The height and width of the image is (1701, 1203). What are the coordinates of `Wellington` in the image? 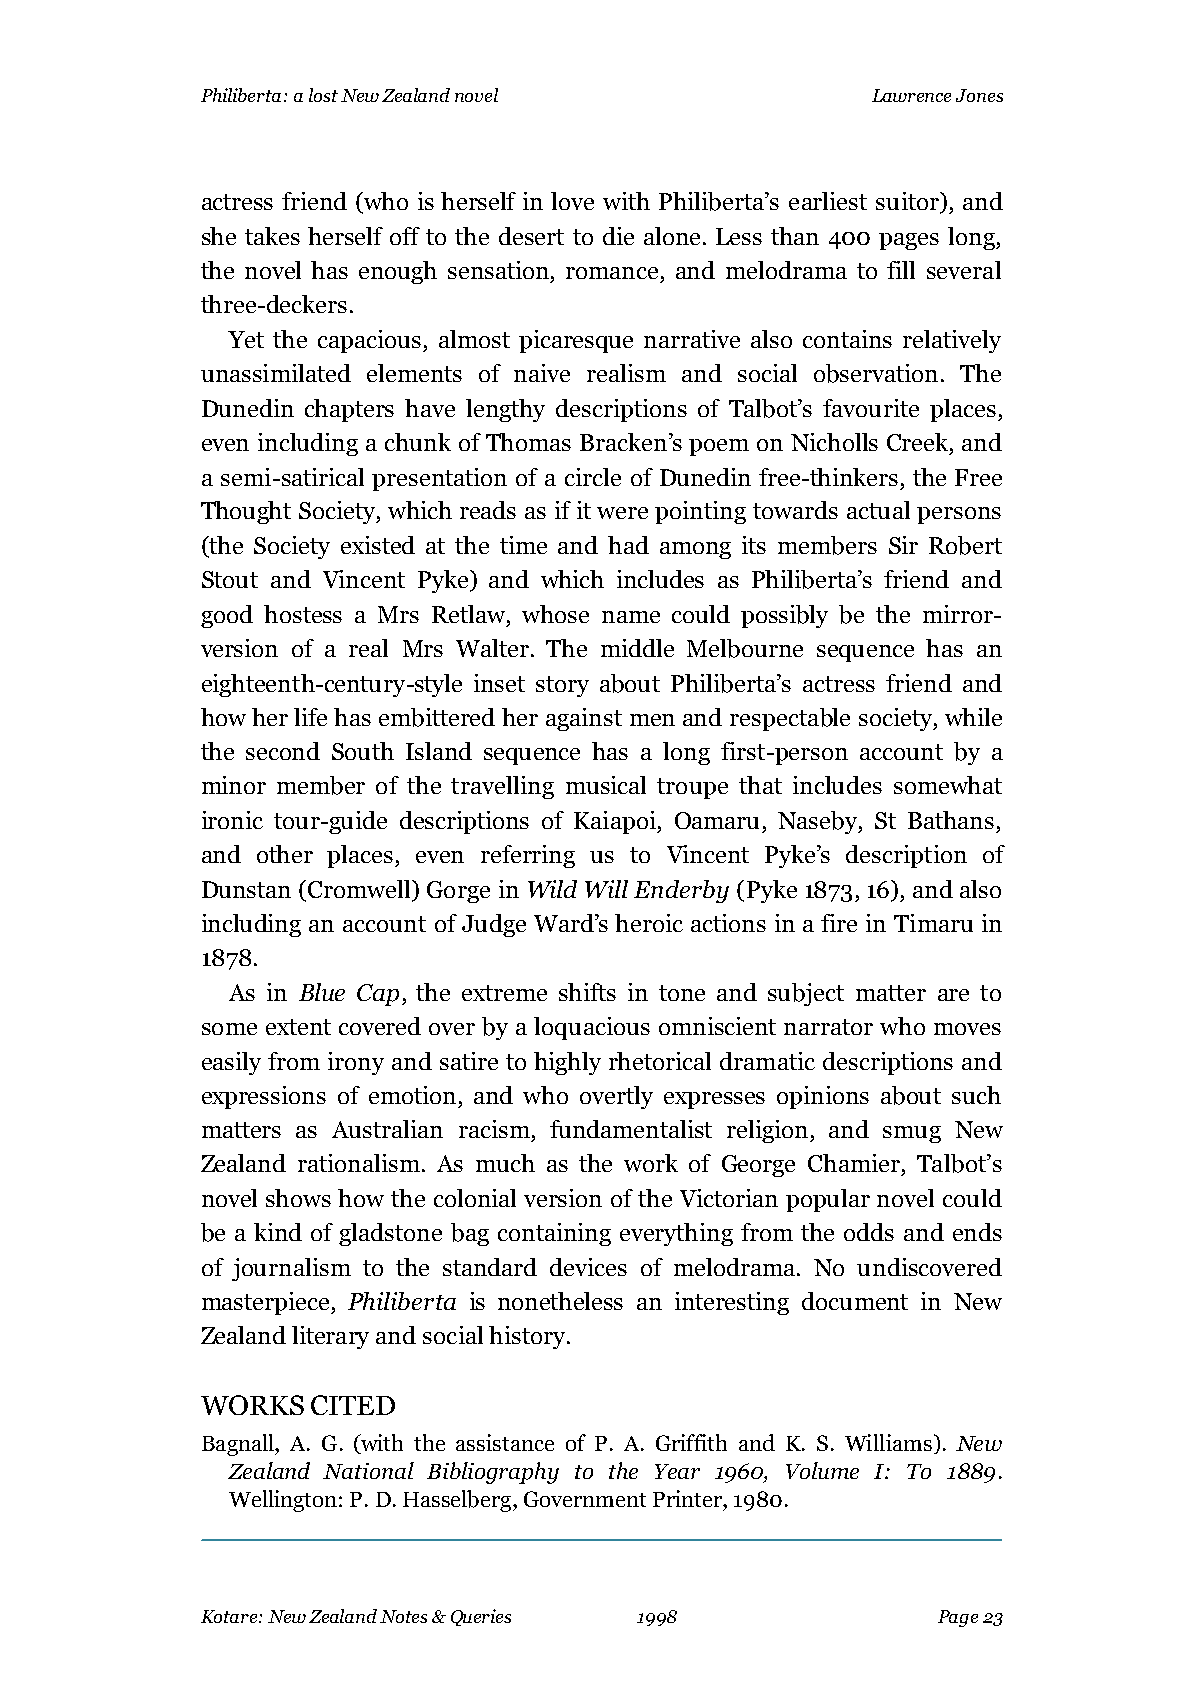 It's located at (284, 1501).
